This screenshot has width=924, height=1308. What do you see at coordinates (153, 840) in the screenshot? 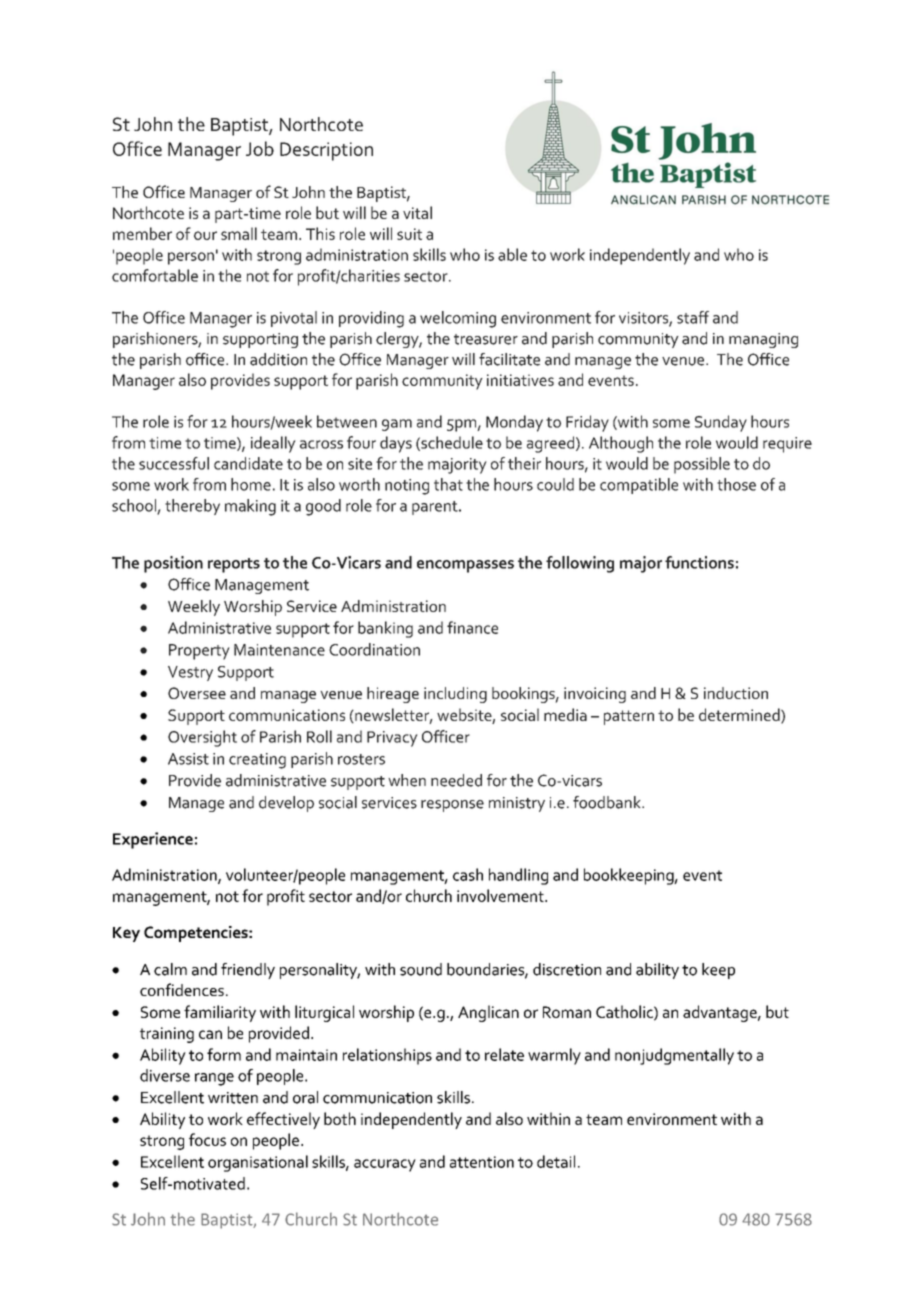
I see `Experience` at bounding box center [153, 840].
